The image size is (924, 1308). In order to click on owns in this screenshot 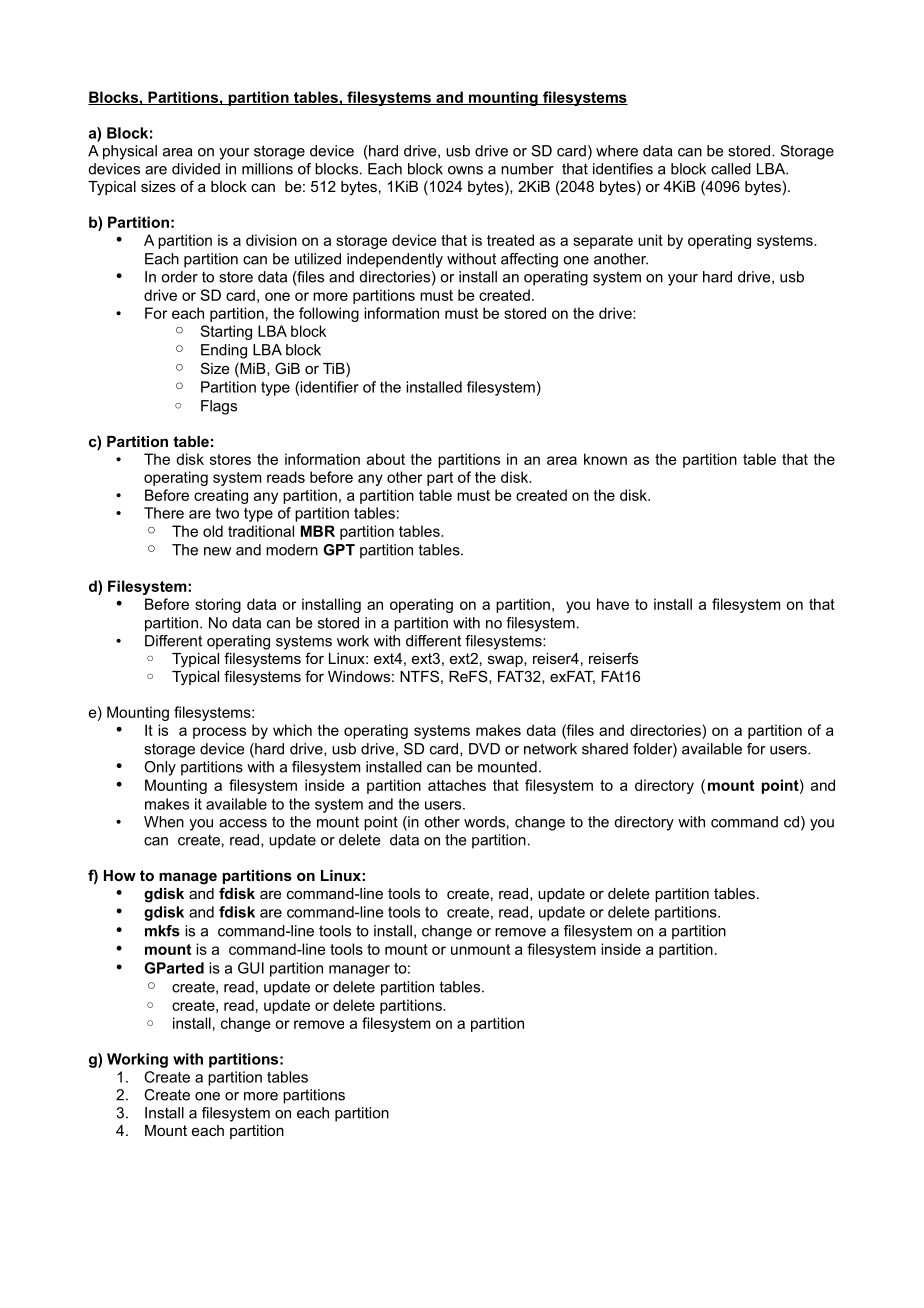, I will do `click(465, 170)`.
